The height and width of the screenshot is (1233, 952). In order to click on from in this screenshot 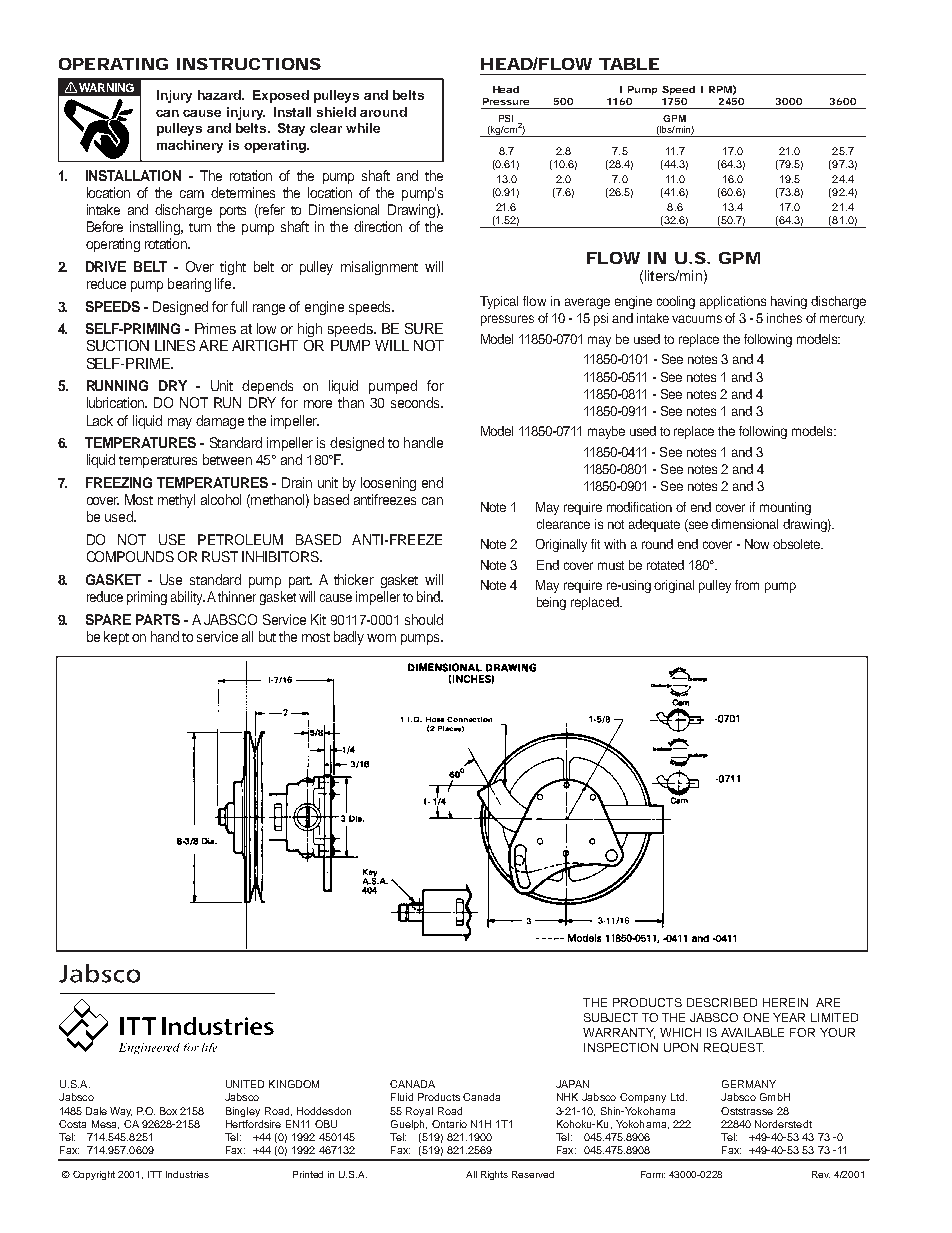, I will do `click(747, 585)`.
